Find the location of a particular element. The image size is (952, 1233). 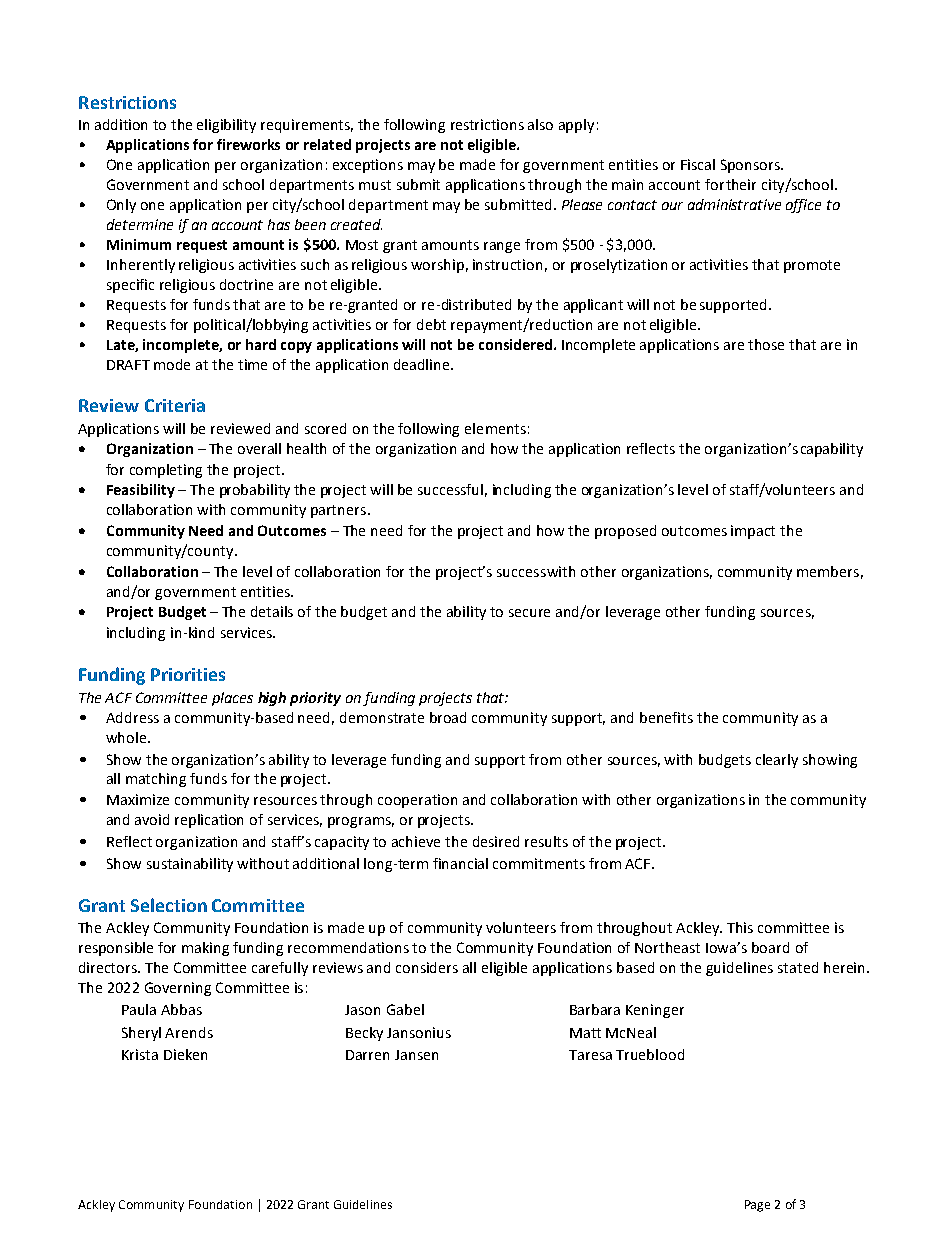

broad is located at coordinates (448, 717).
